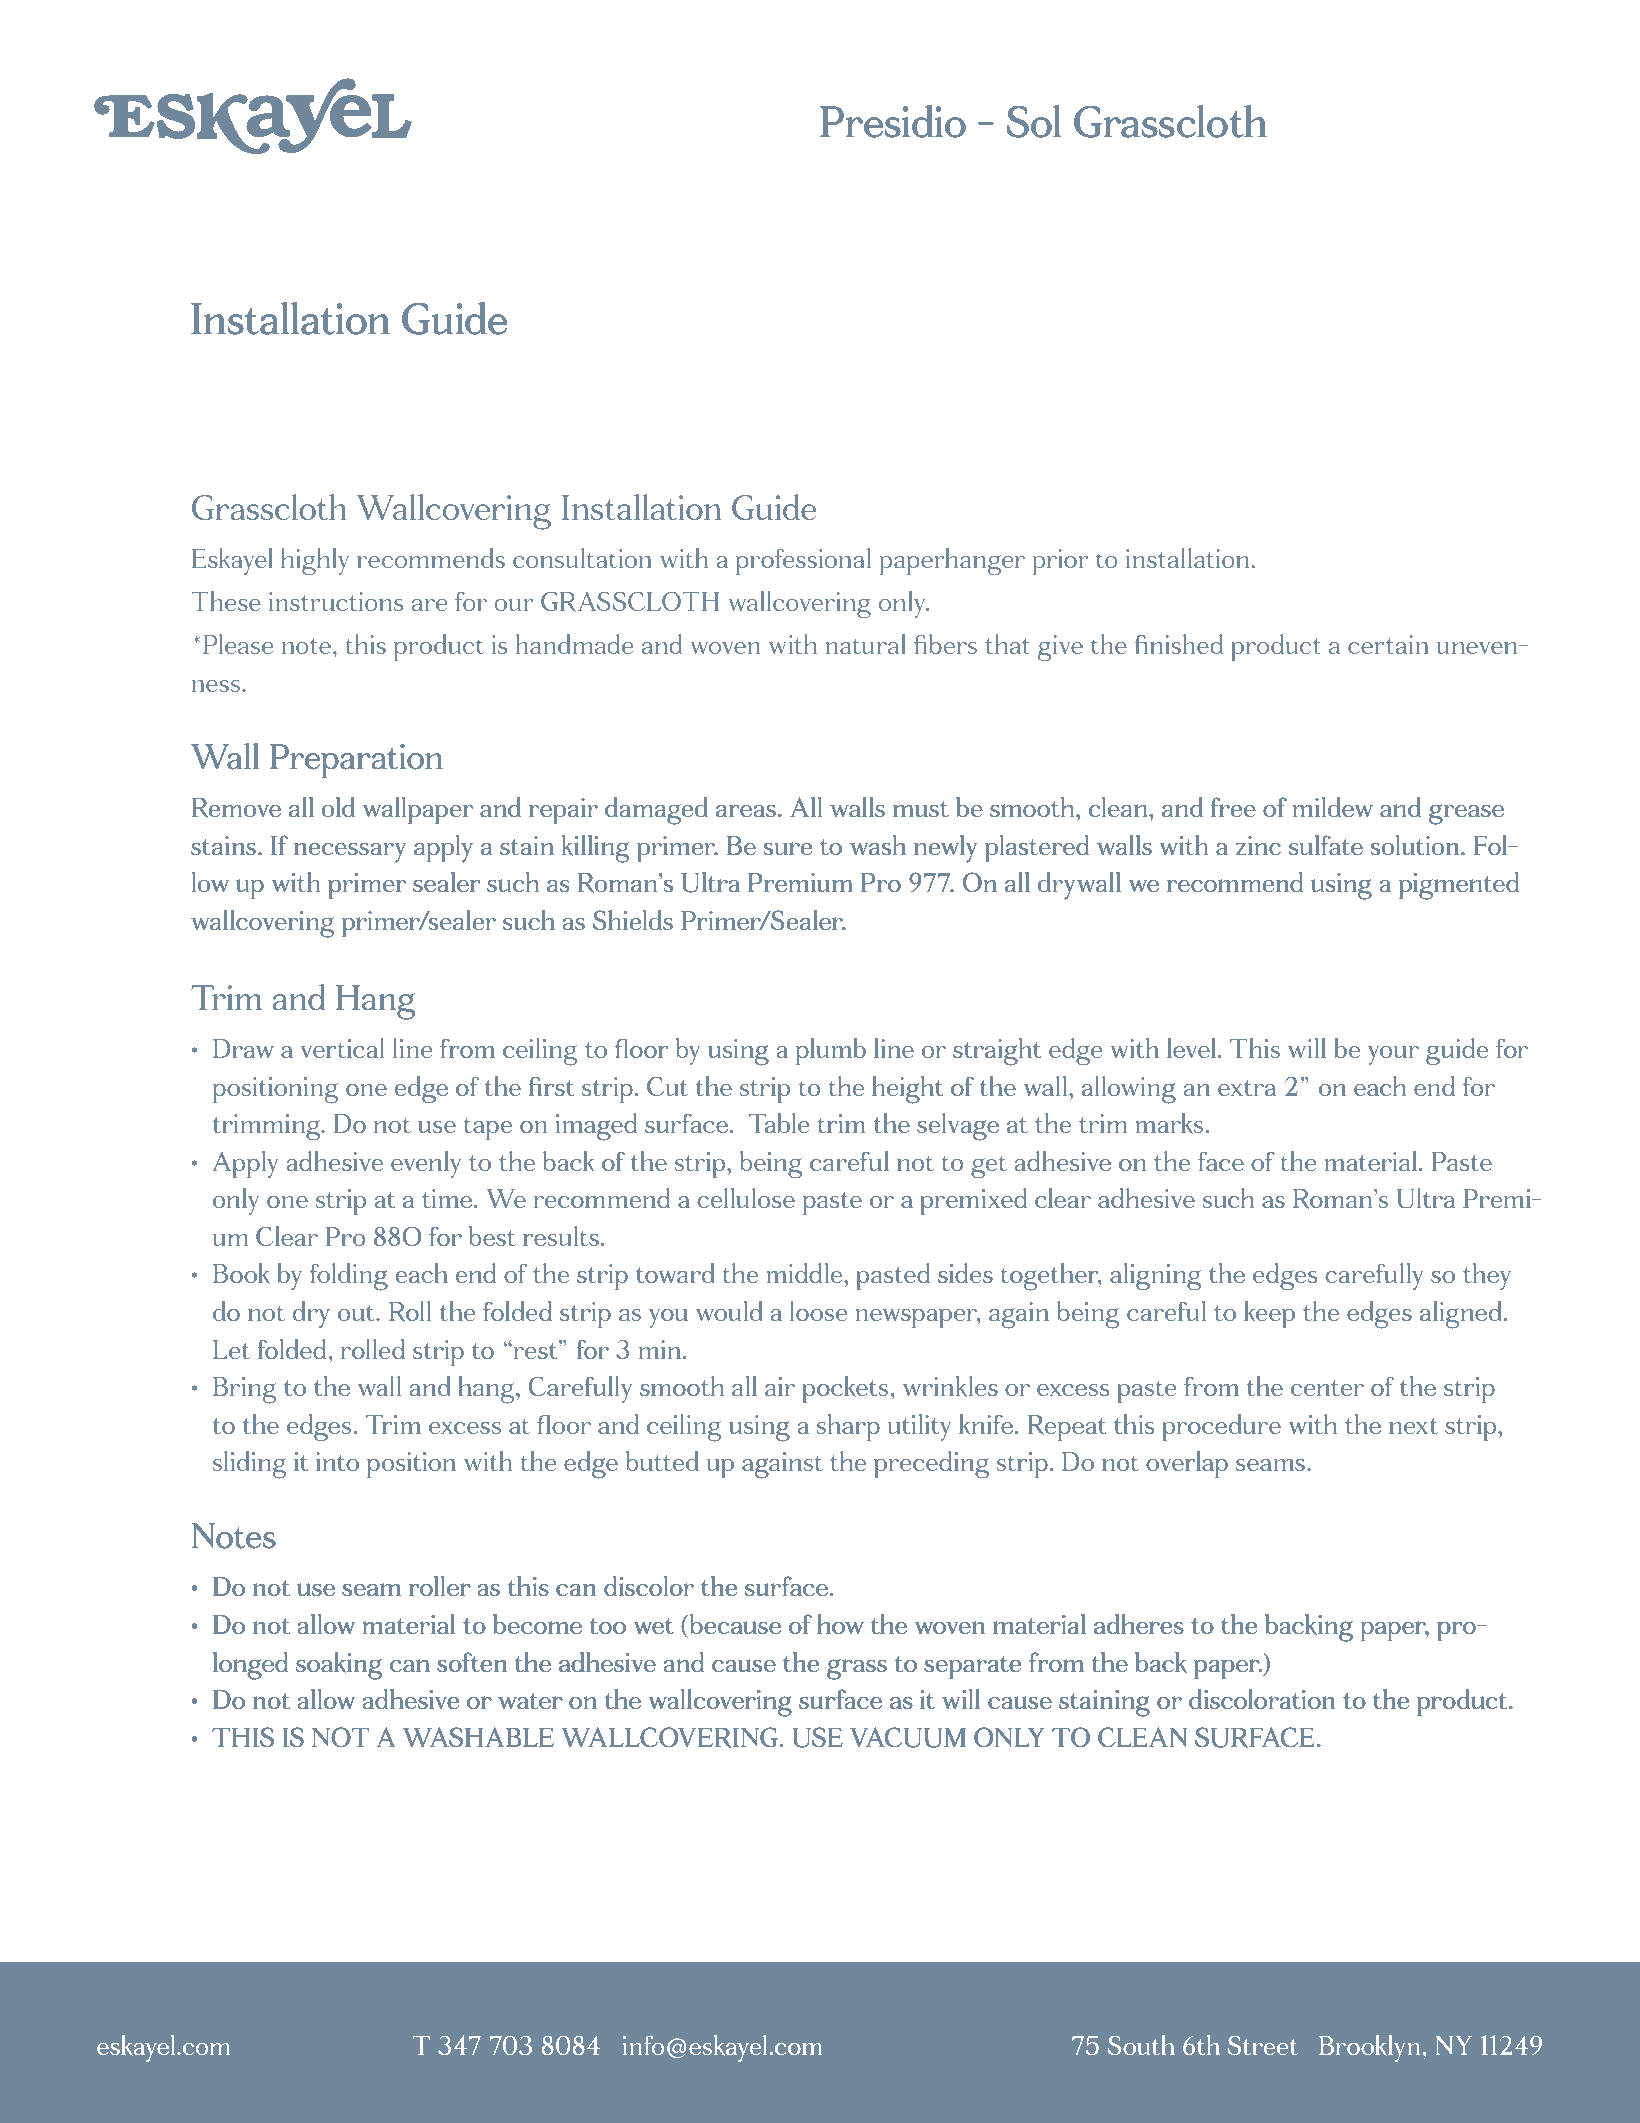 The image size is (1640, 2123). I want to click on sure, so click(787, 848).
